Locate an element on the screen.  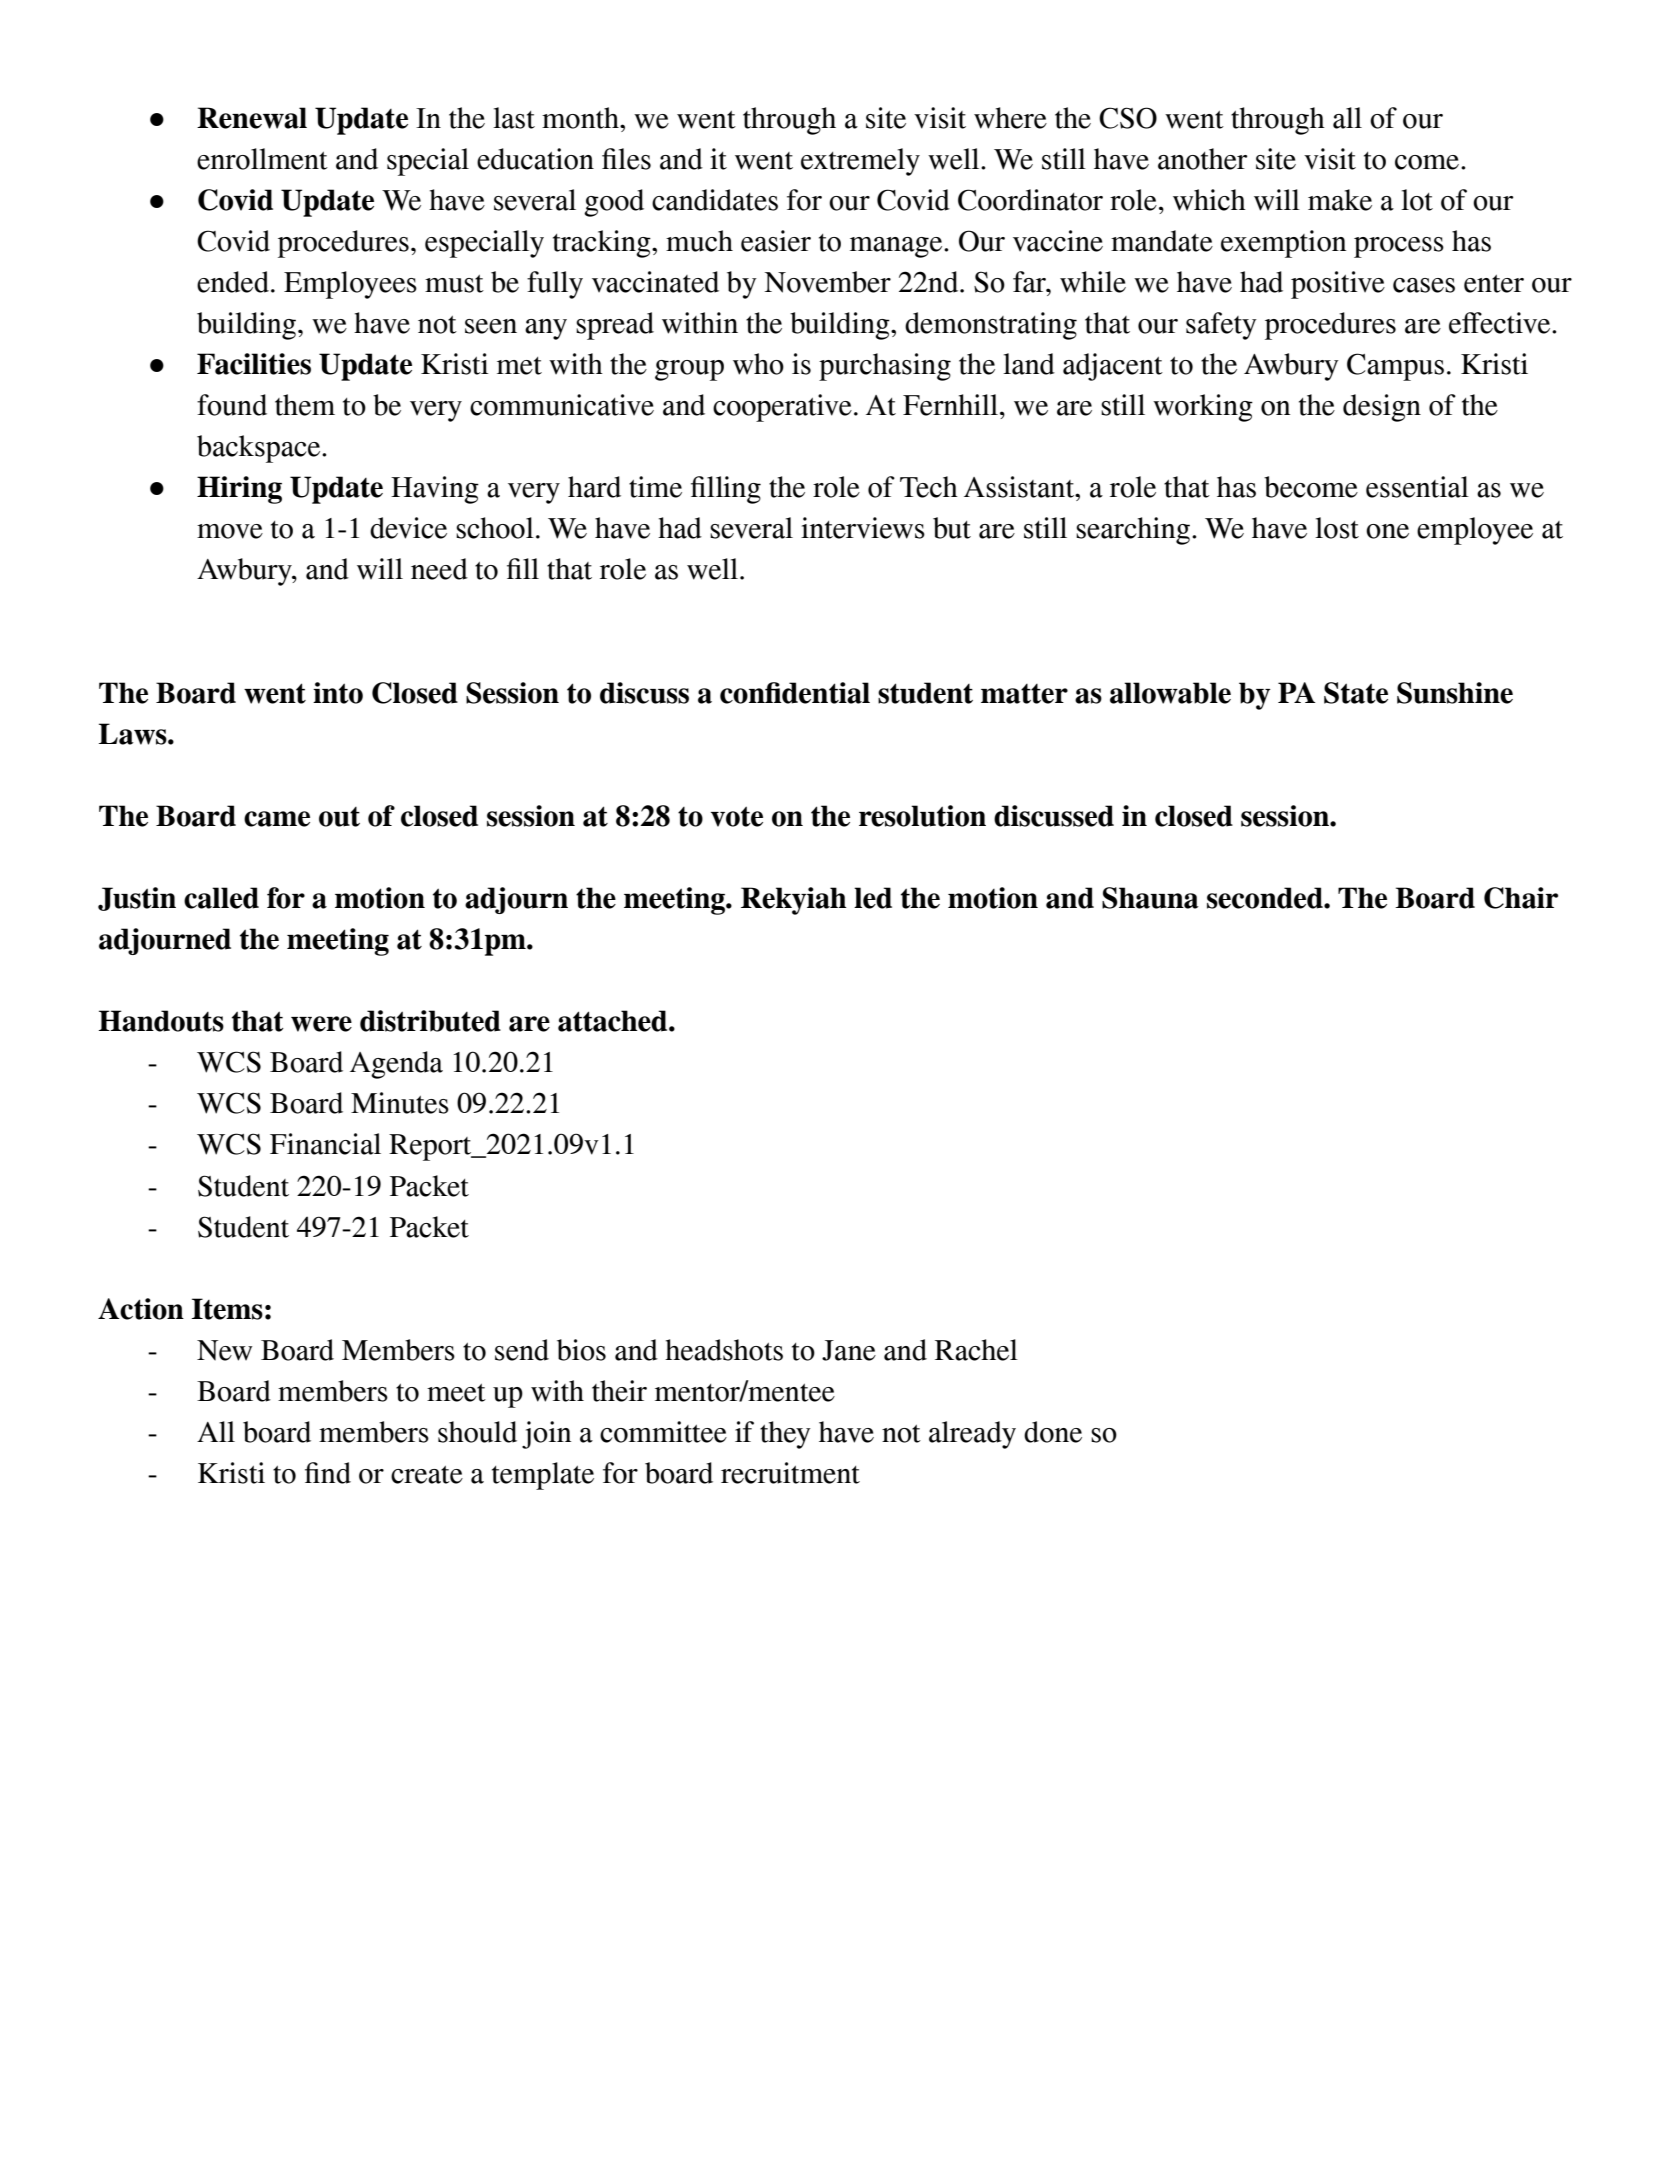
Tech is located at coordinates (929, 487).
